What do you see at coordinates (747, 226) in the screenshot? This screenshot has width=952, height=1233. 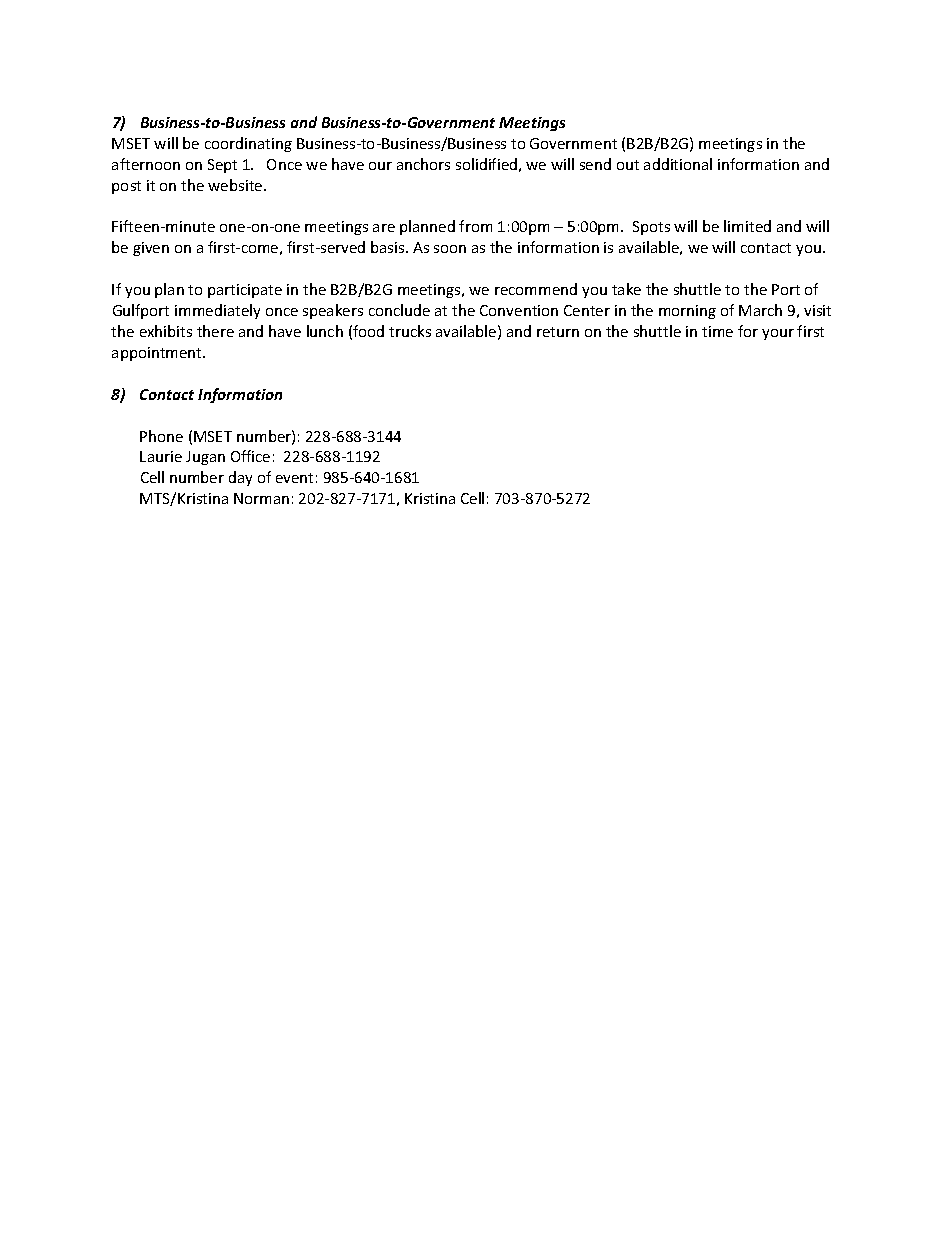 I see `limited` at bounding box center [747, 226].
